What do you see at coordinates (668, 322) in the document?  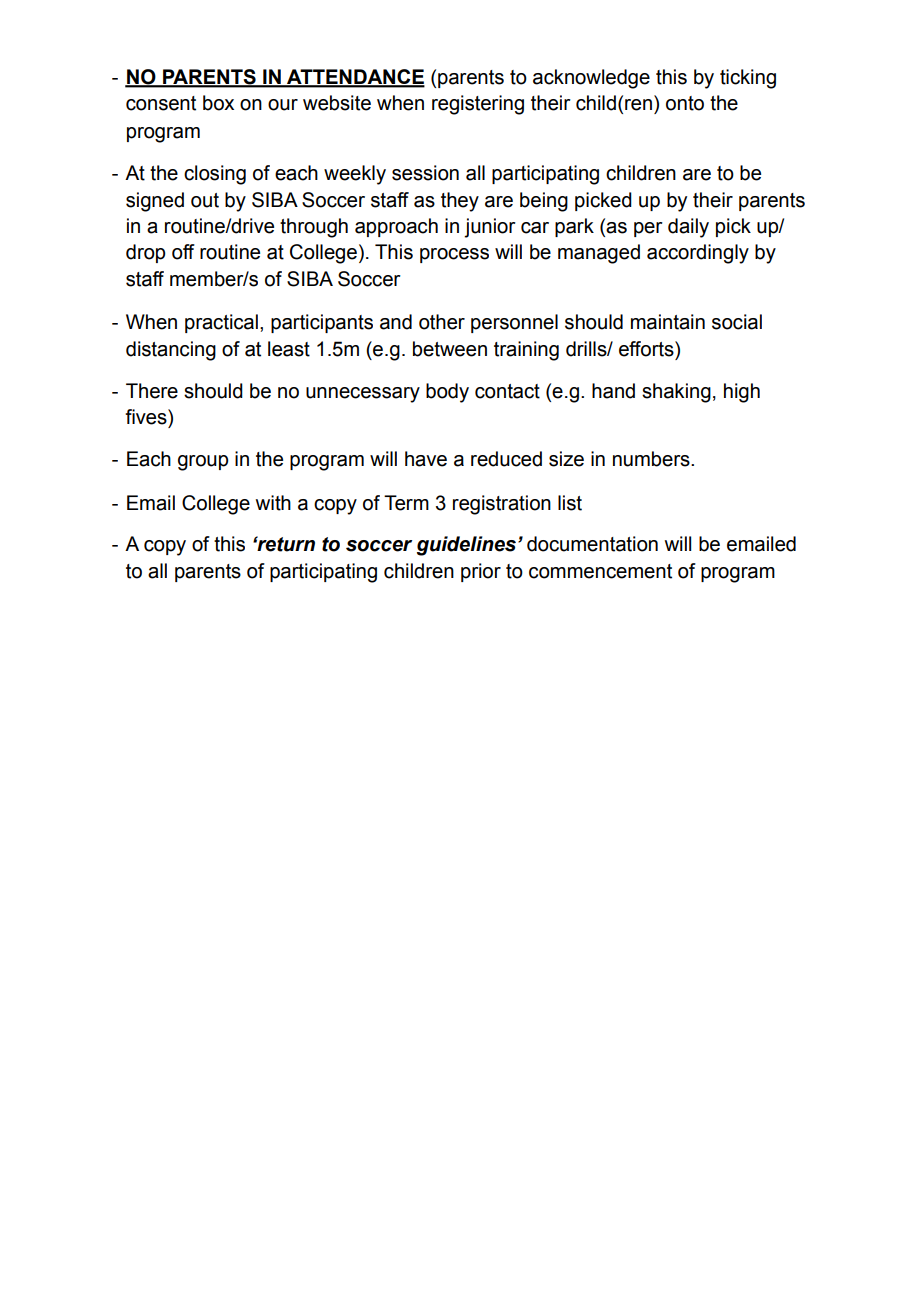 I see `maintain` at bounding box center [668, 322].
